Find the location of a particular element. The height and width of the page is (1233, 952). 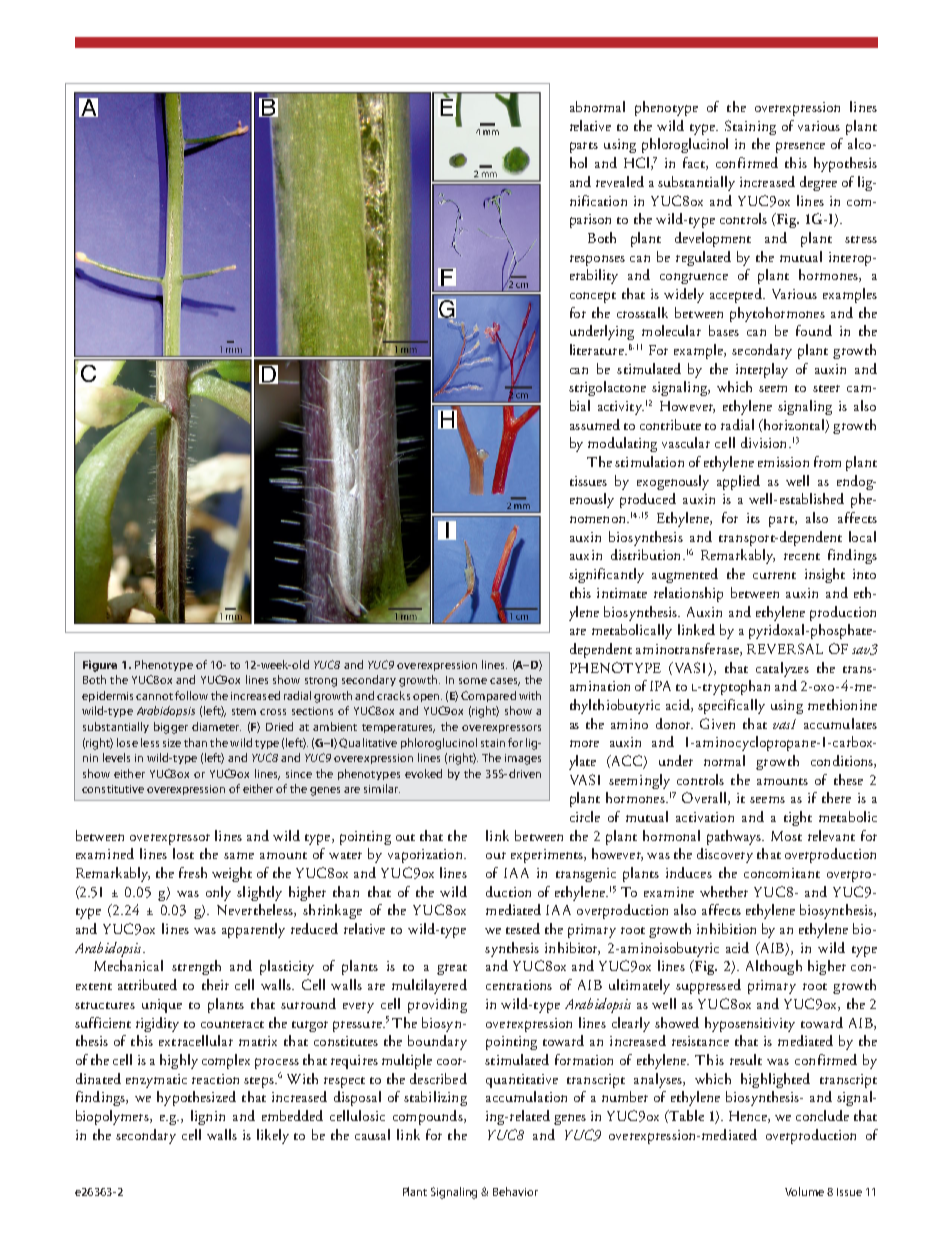

strength is located at coordinates (196, 967).
